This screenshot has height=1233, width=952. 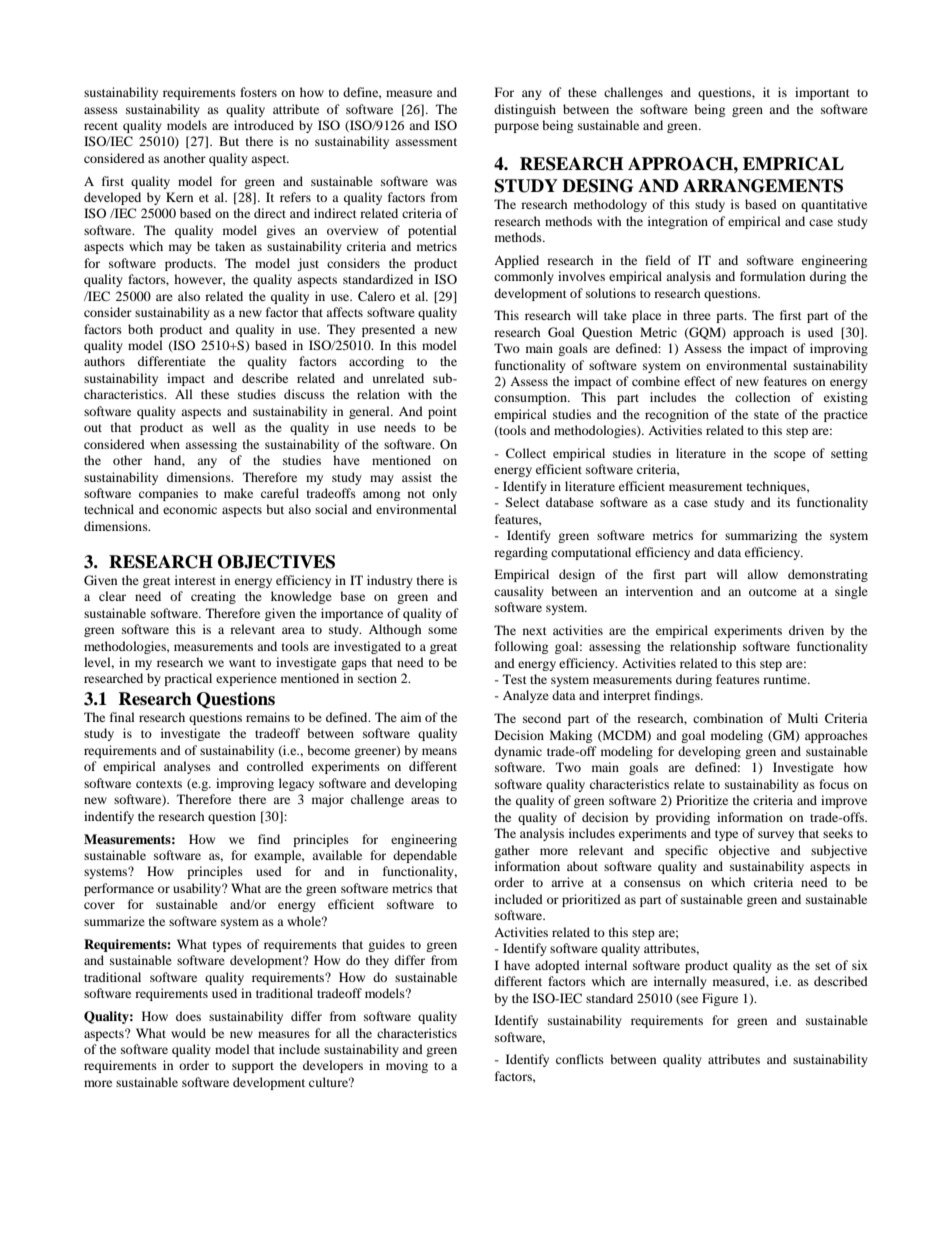 What do you see at coordinates (762, 574) in the screenshot?
I see `allow` at bounding box center [762, 574].
